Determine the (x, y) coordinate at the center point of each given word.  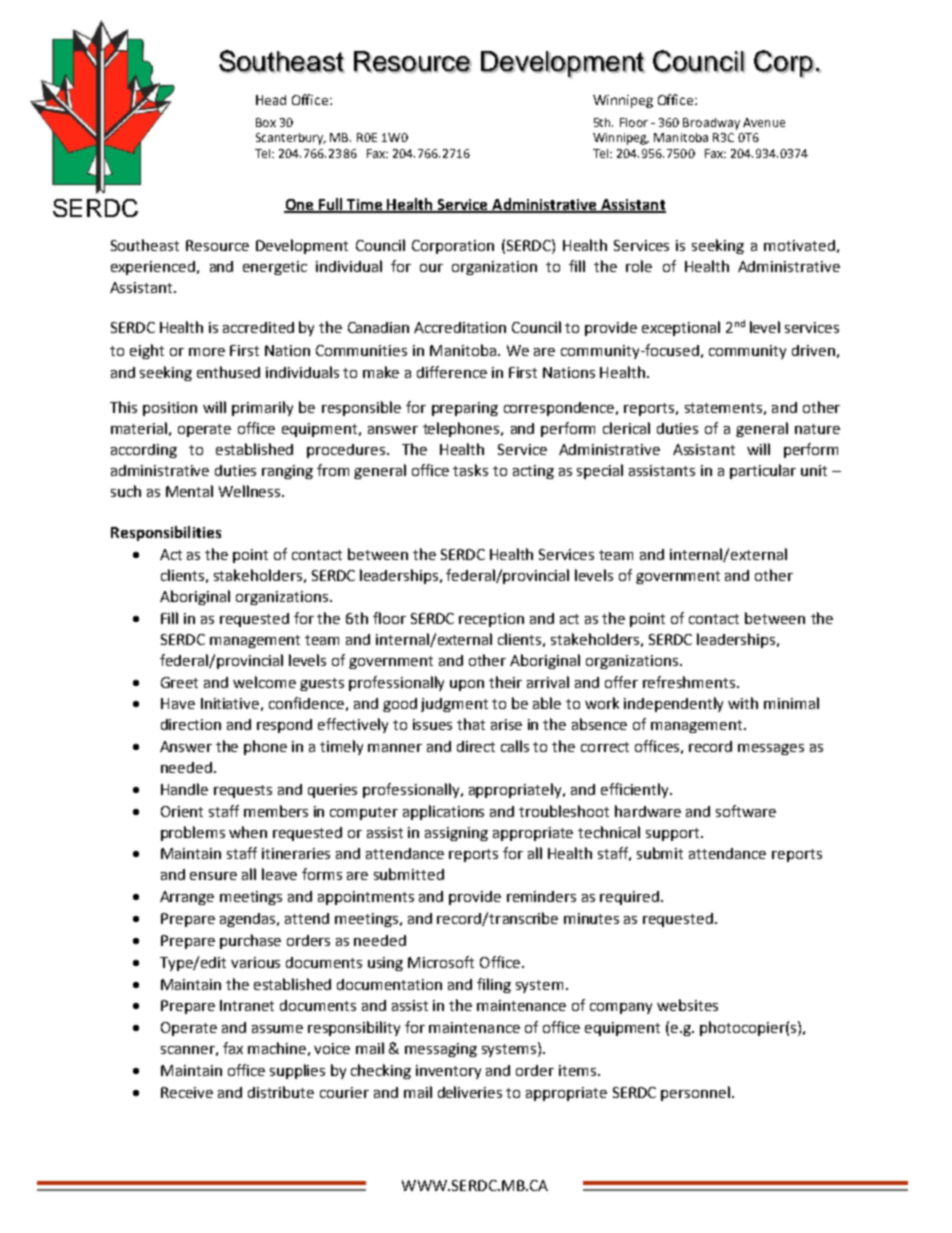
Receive (187, 1092)
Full (330, 205)
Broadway (711, 124)
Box (266, 122)
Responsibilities (166, 533)
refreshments (690, 682)
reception (491, 620)
